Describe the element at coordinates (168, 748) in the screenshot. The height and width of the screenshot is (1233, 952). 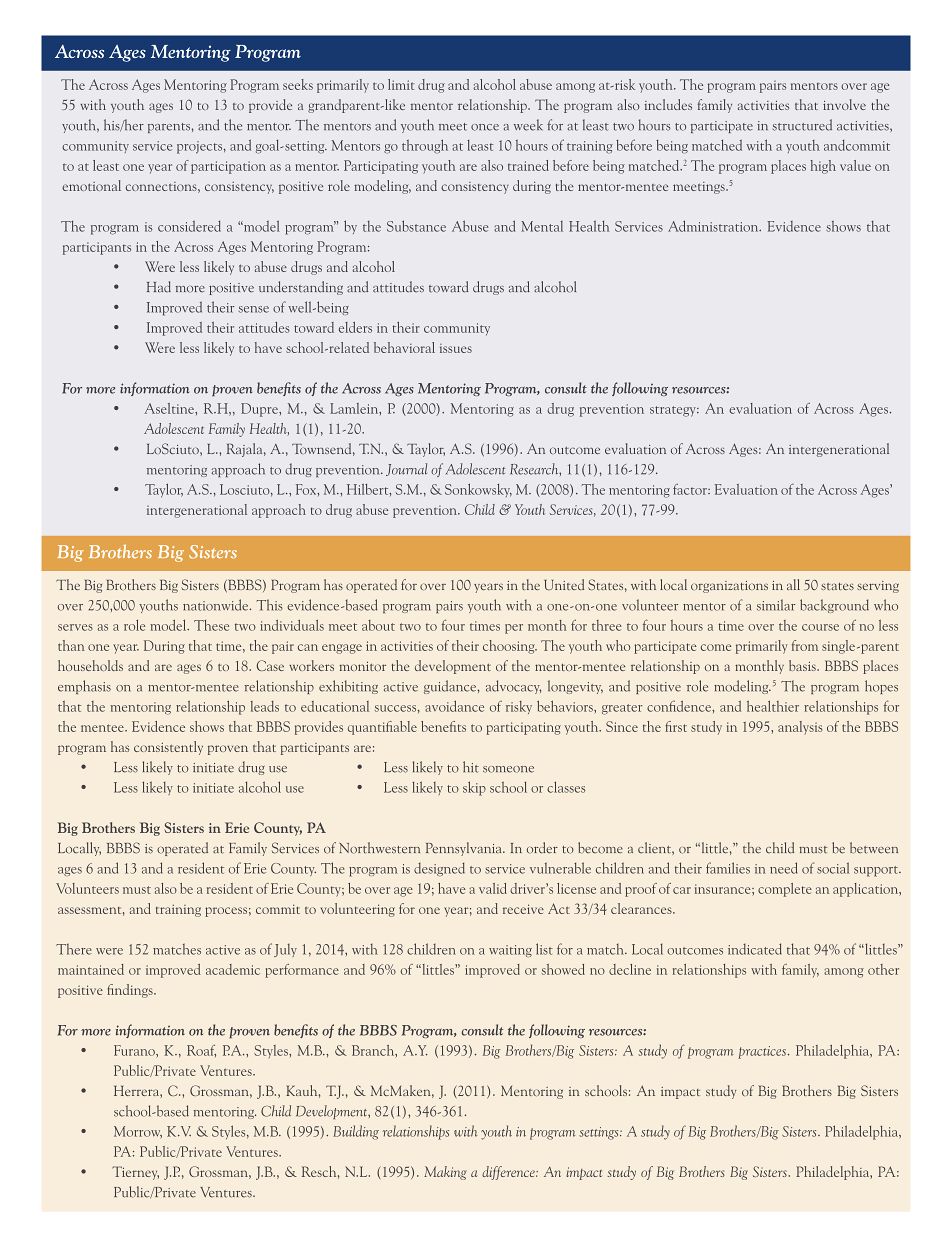
I see `consistently` at that location.
